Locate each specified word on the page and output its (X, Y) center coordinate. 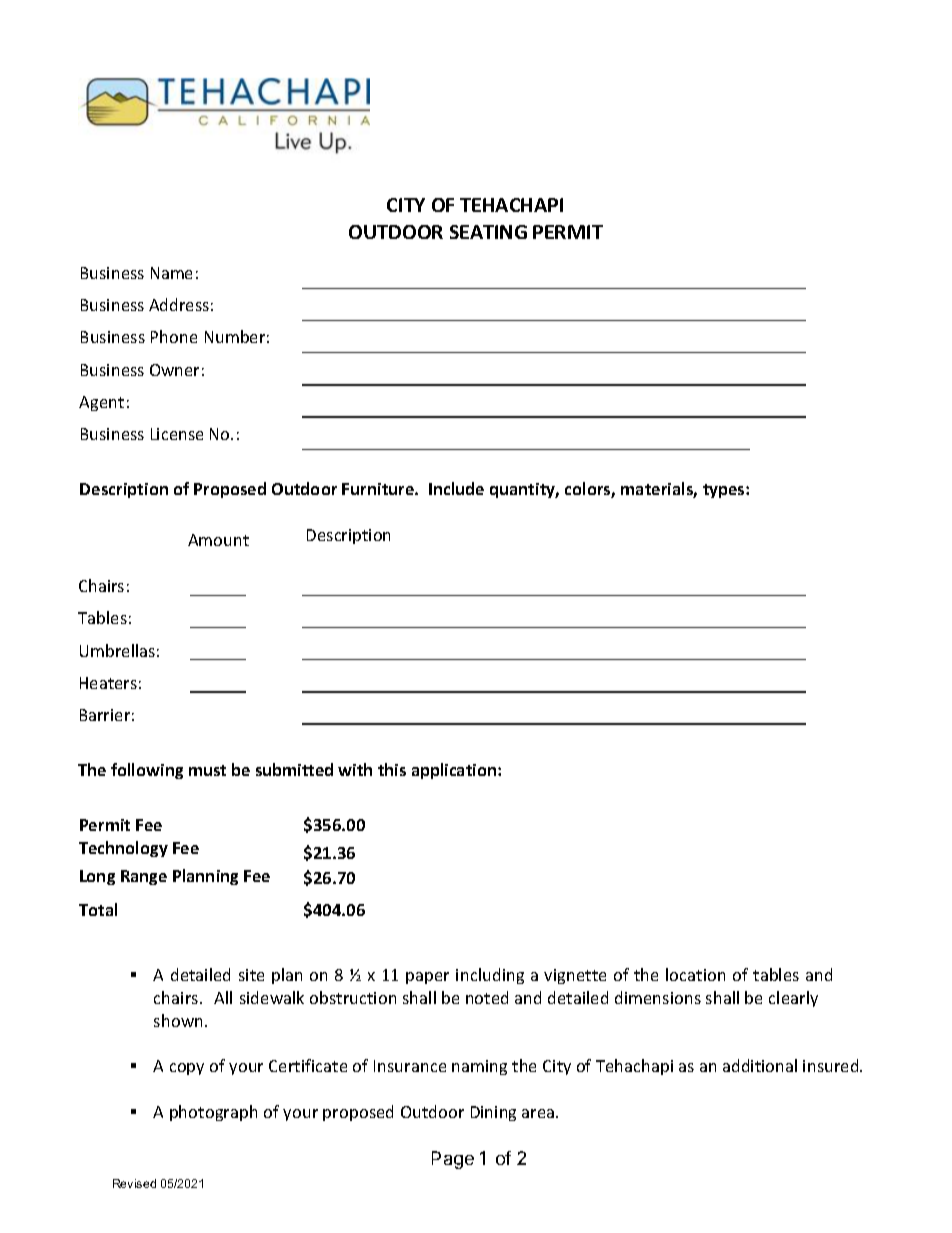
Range (144, 877)
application (455, 771)
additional (760, 1065)
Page (453, 1160)
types (725, 491)
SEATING (488, 232)
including (490, 976)
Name (171, 273)
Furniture (379, 489)
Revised (134, 1183)
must (207, 770)
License (177, 434)
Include (456, 488)
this (392, 769)
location (695, 974)
